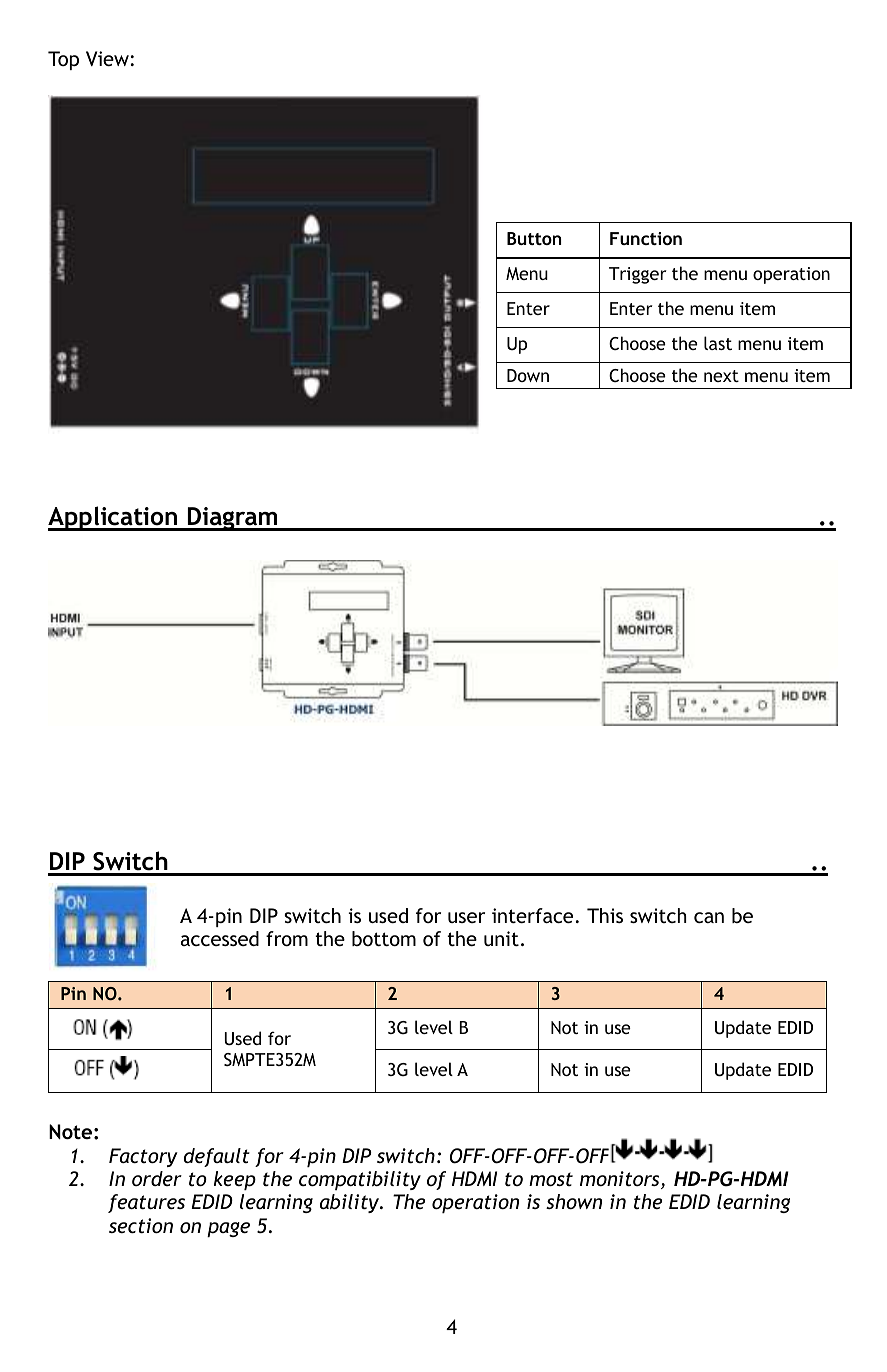  I want to click on Trigger, so click(638, 275).
